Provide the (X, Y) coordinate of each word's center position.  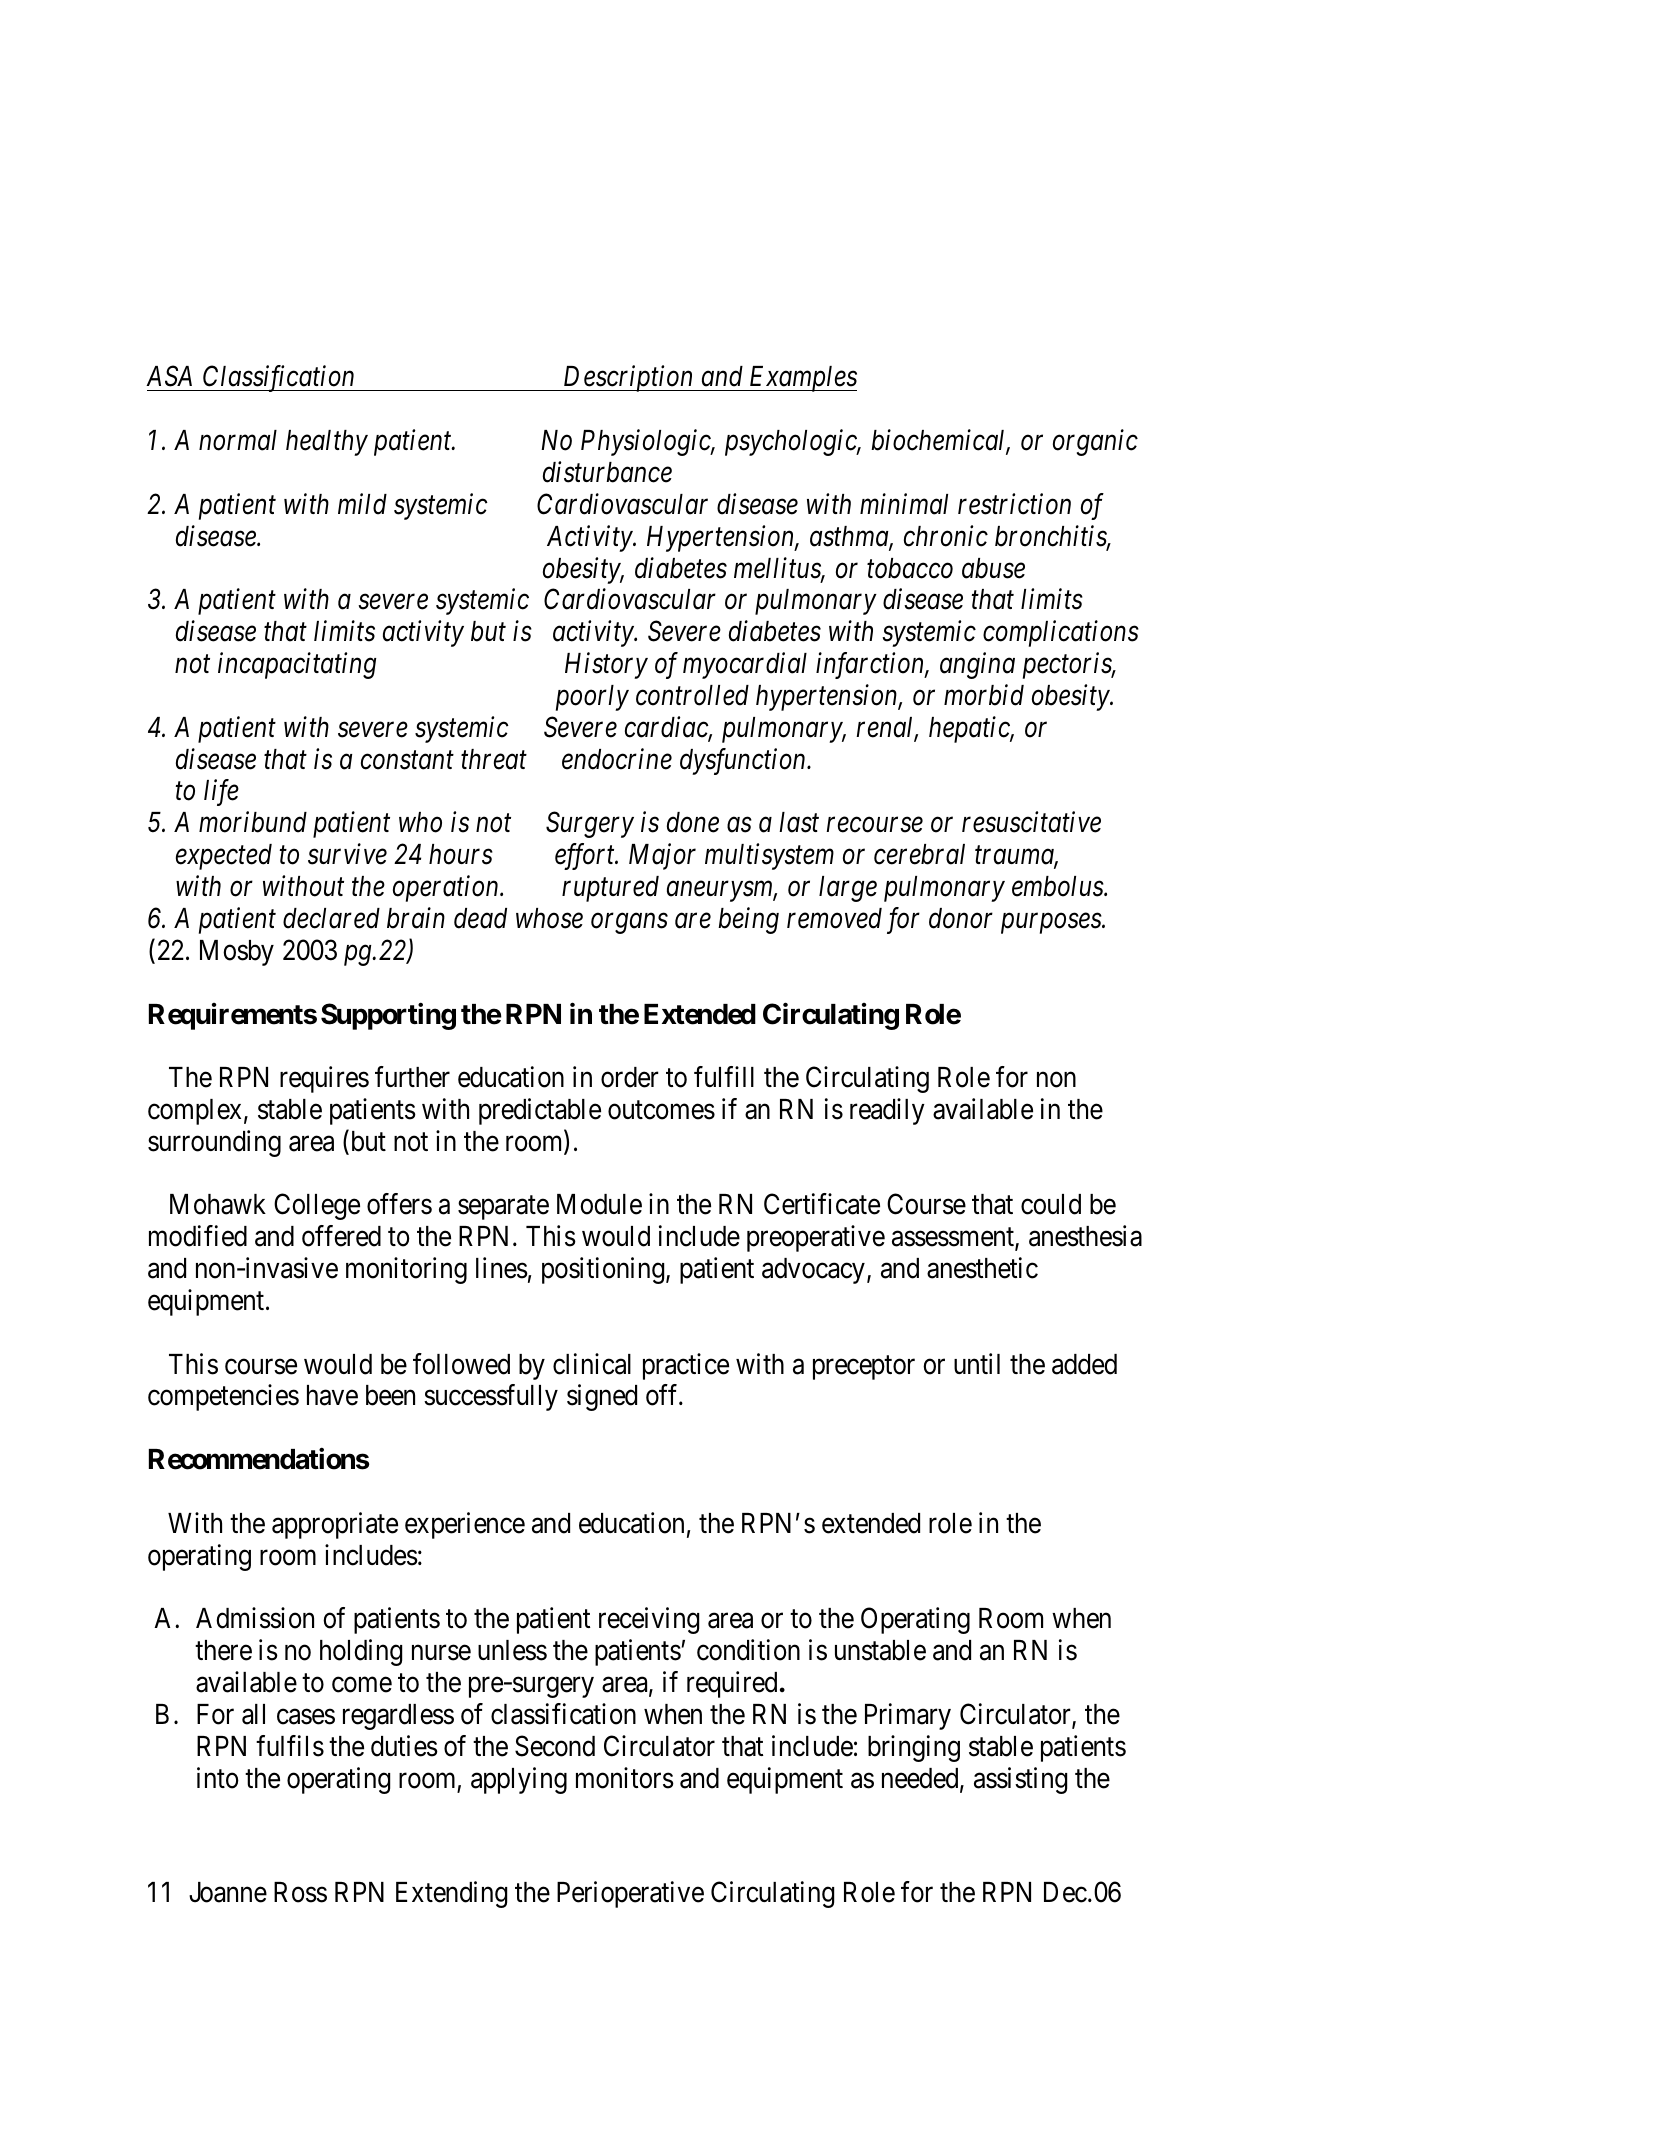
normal (238, 440)
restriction (1014, 504)
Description (628, 379)
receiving (649, 1620)
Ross (300, 1892)
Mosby (237, 953)
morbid (984, 695)
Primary (908, 1716)
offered (341, 1236)
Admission (255, 1618)
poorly (592, 698)
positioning (604, 1270)
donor (961, 918)
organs (629, 924)
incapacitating (297, 666)
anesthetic (982, 1268)
